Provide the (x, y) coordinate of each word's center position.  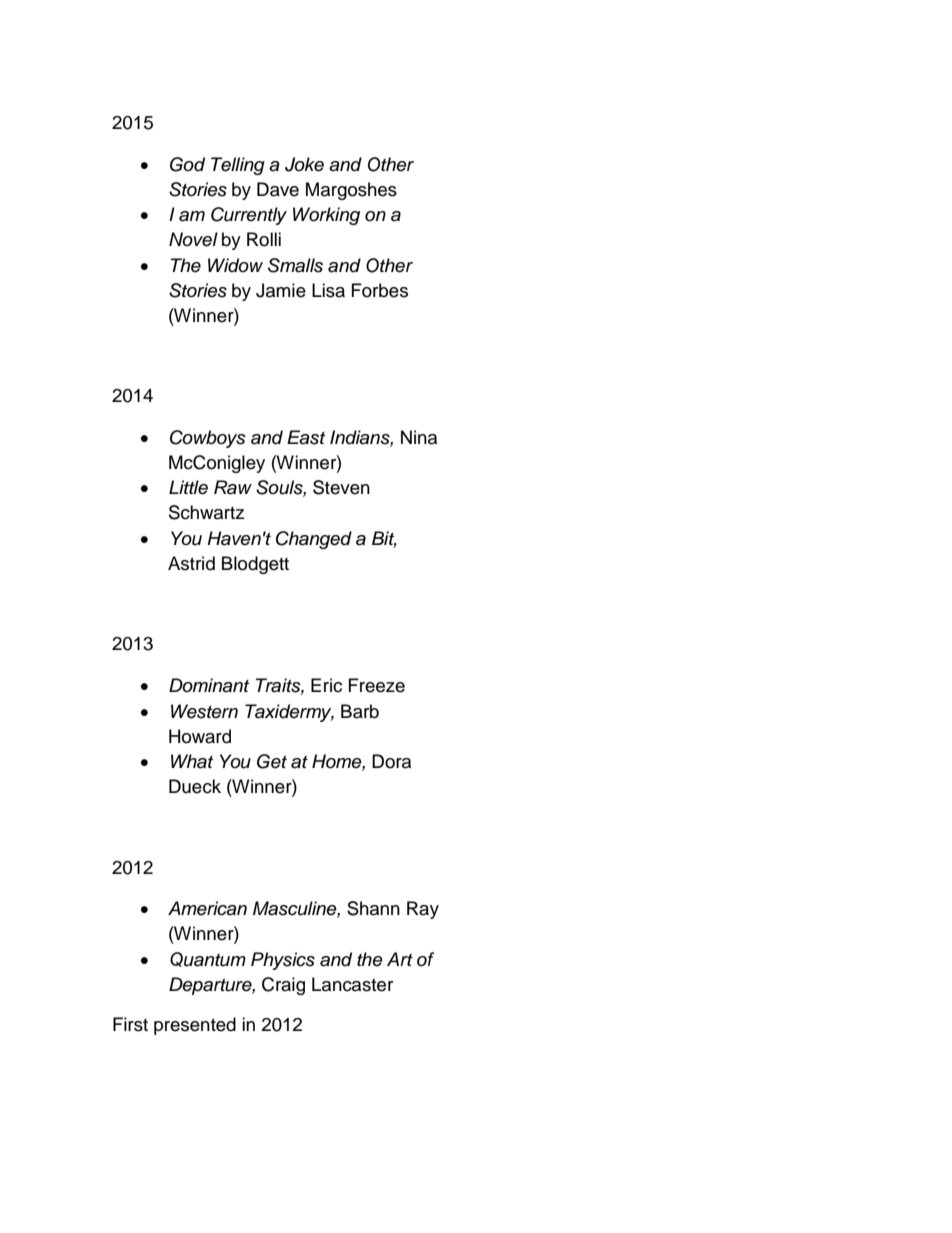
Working (326, 216)
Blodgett (255, 565)
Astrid (191, 563)
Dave (278, 189)
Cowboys (208, 439)
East (306, 437)
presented (195, 1026)
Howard (200, 736)
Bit (384, 539)
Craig (283, 986)
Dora (391, 761)
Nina (419, 437)
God (187, 164)
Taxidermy (289, 713)
